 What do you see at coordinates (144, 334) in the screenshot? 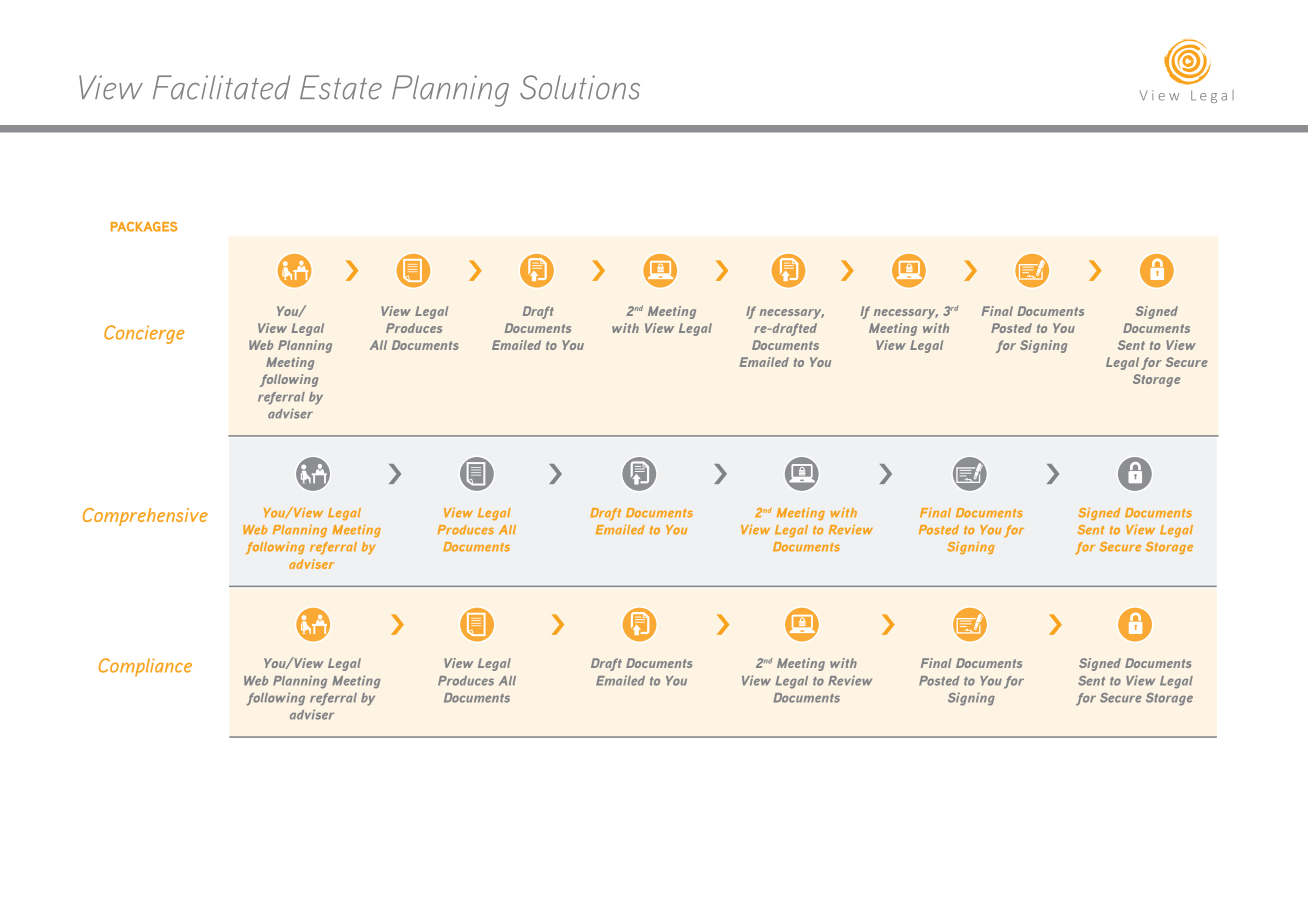
I see `Concierge` at bounding box center [144, 334].
